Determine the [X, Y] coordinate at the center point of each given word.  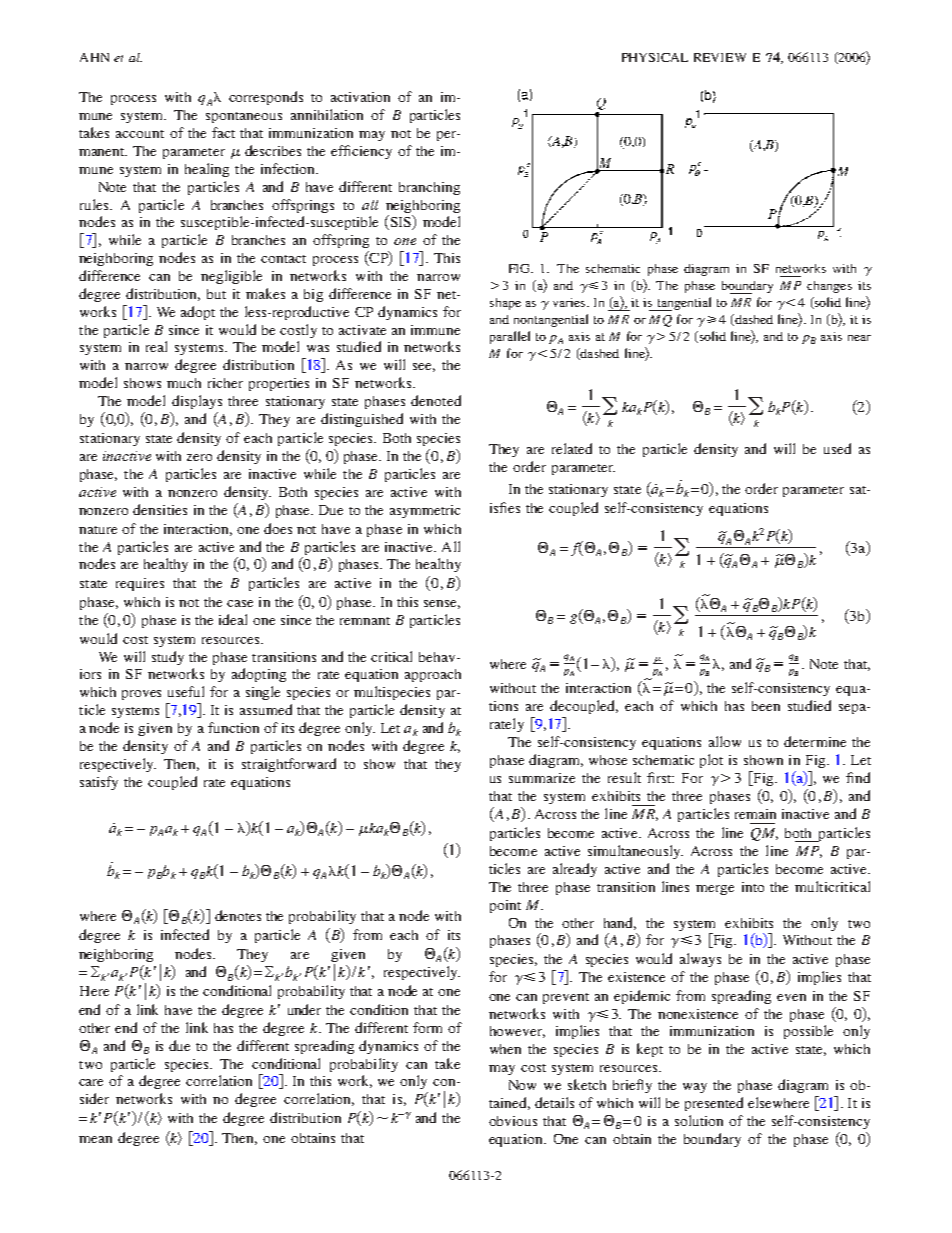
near [859, 338]
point [505, 906]
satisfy [99, 783]
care [91, 1082]
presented [714, 1104]
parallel [510, 337]
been [766, 706]
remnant [365, 621]
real [156, 346]
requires [140, 584]
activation [360, 97]
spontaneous [244, 117]
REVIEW [720, 57]
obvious [513, 1121]
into [753, 887]
